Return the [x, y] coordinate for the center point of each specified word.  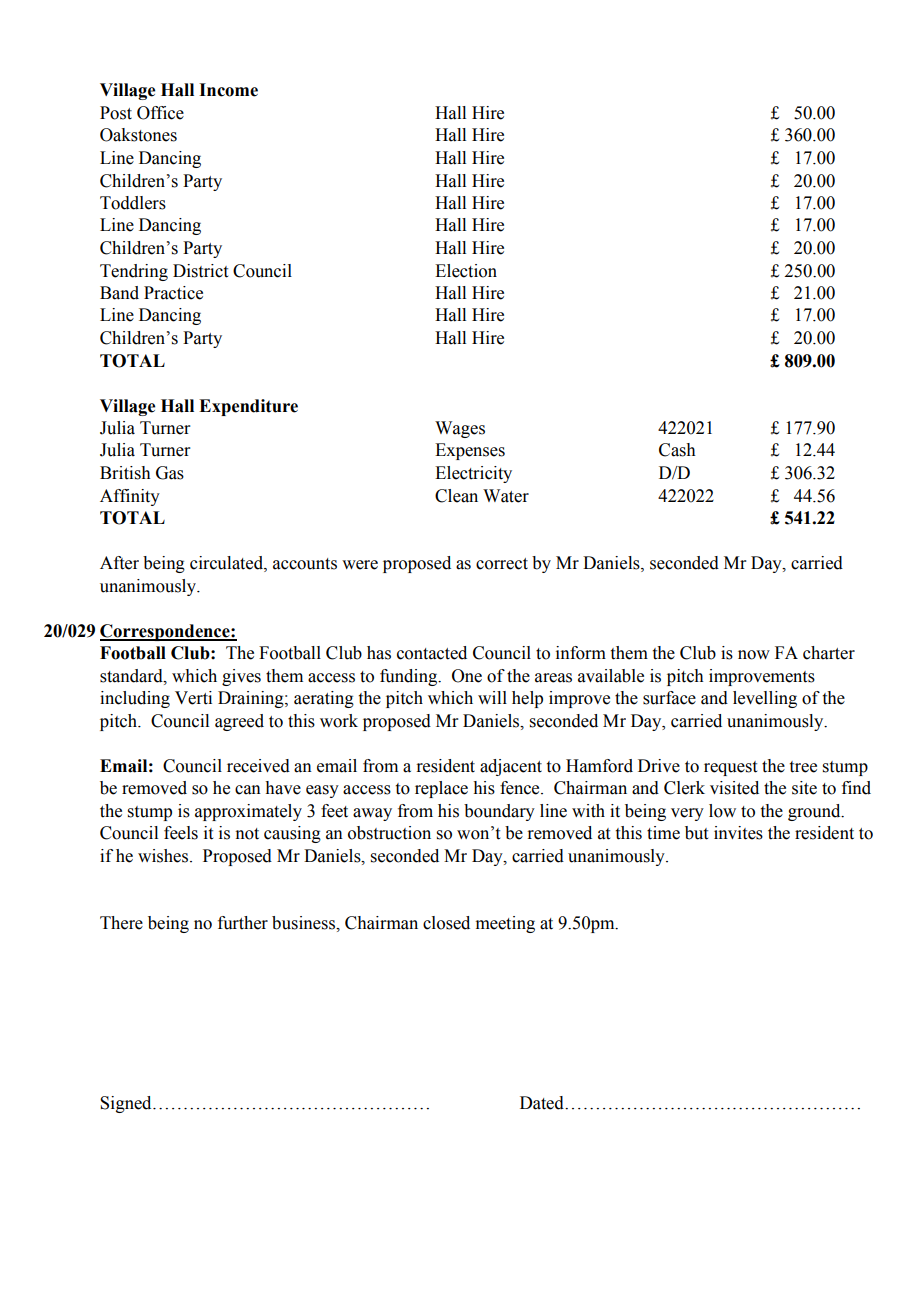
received [258, 766]
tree [803, 767]
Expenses [470, 451]
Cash [677, 450]
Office [160, 113]
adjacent [511, 767]
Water [506, 496]
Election [466, 271]
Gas [170, 473]
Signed [127, 1104]
